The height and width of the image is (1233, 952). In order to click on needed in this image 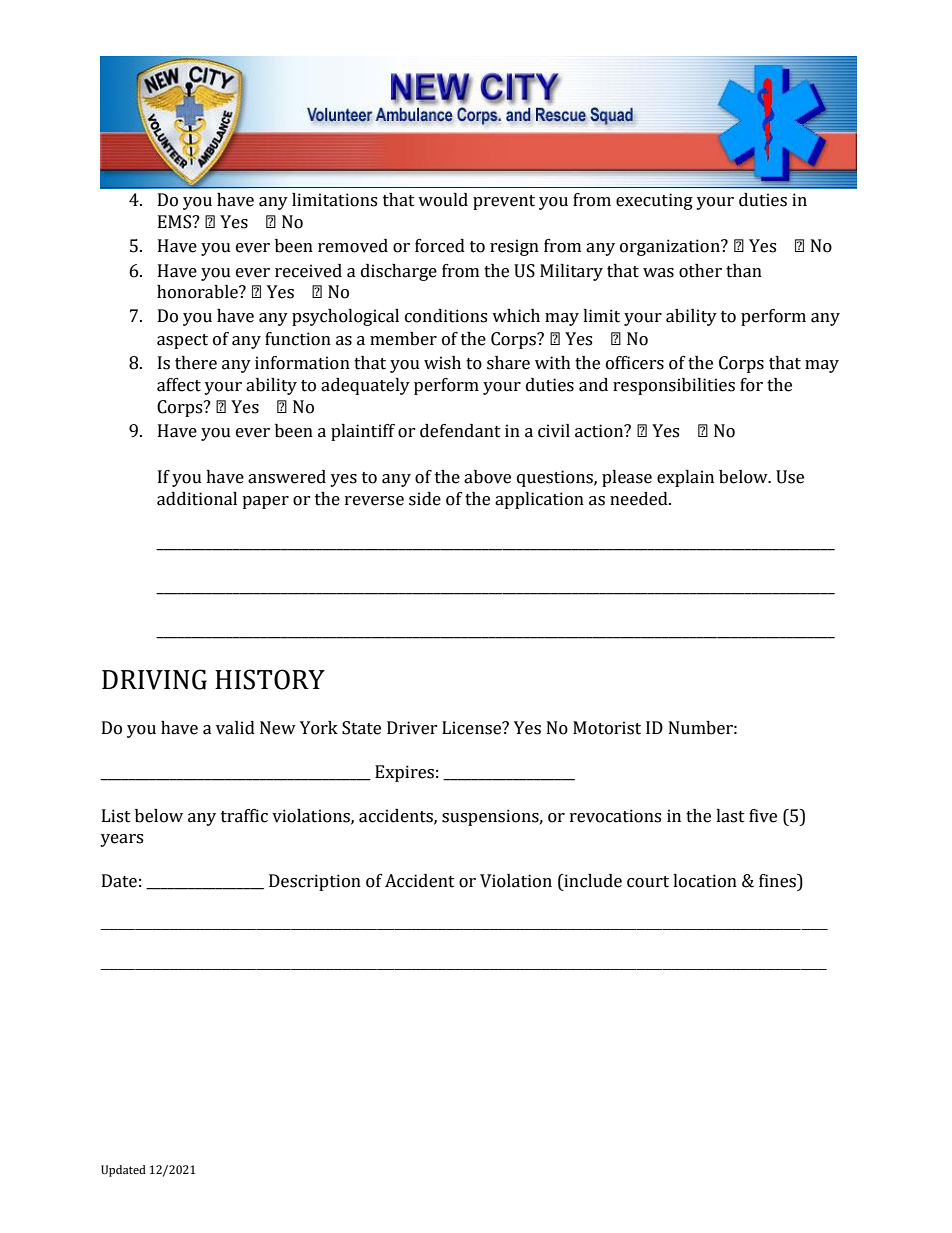, I will do `click(640, 499)`.
